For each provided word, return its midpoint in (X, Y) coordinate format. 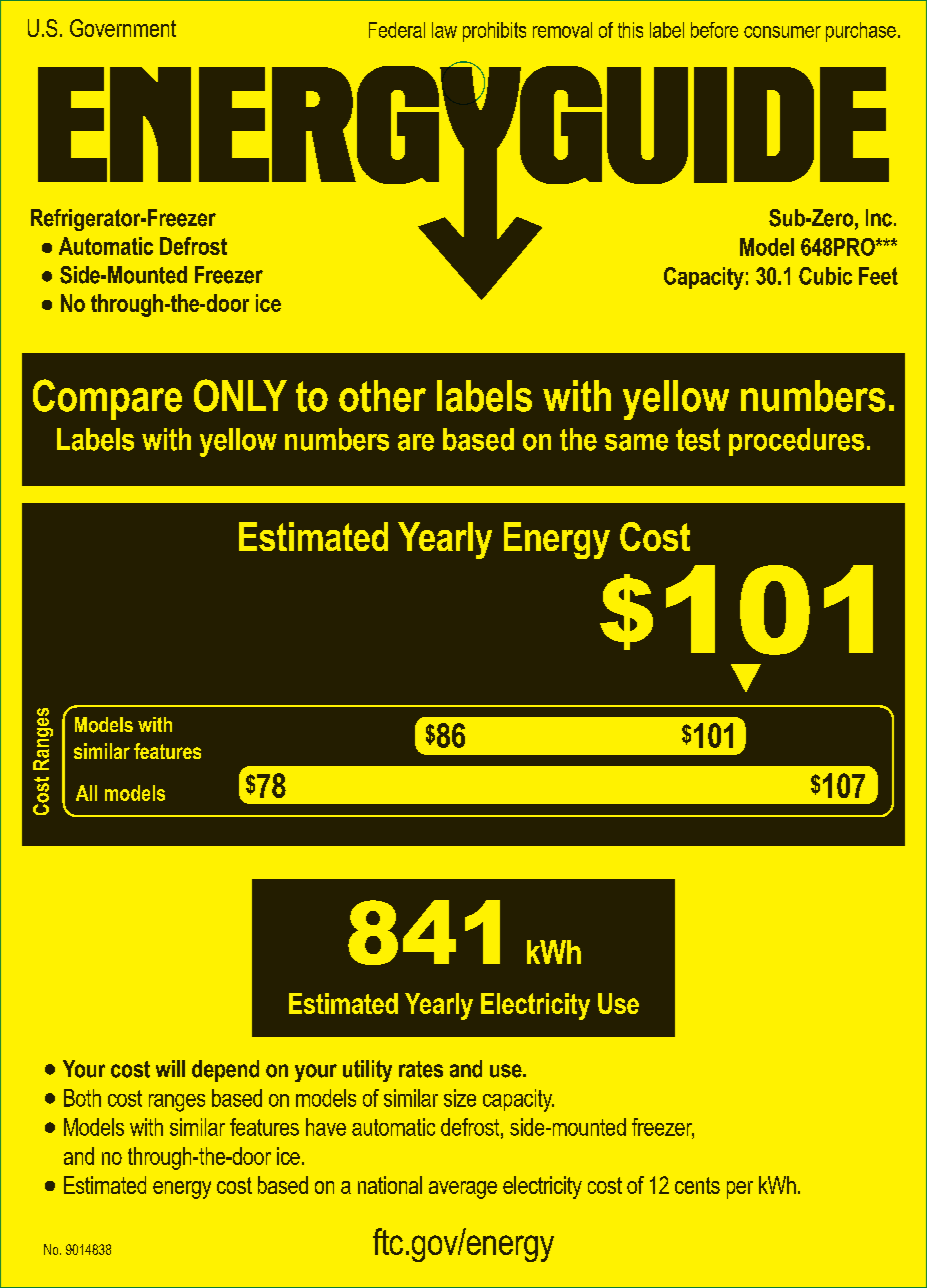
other (382, 396)
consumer (782, 32)
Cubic (825, 276)
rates (421, 1069)
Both (82, 1098)
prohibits (494, 32)
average (463, 1190)
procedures (796, 442)
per (740, 1190)
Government (123, 28)
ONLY (240, 395)
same (636, 442)
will (170, 1068)
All (86, 793)
